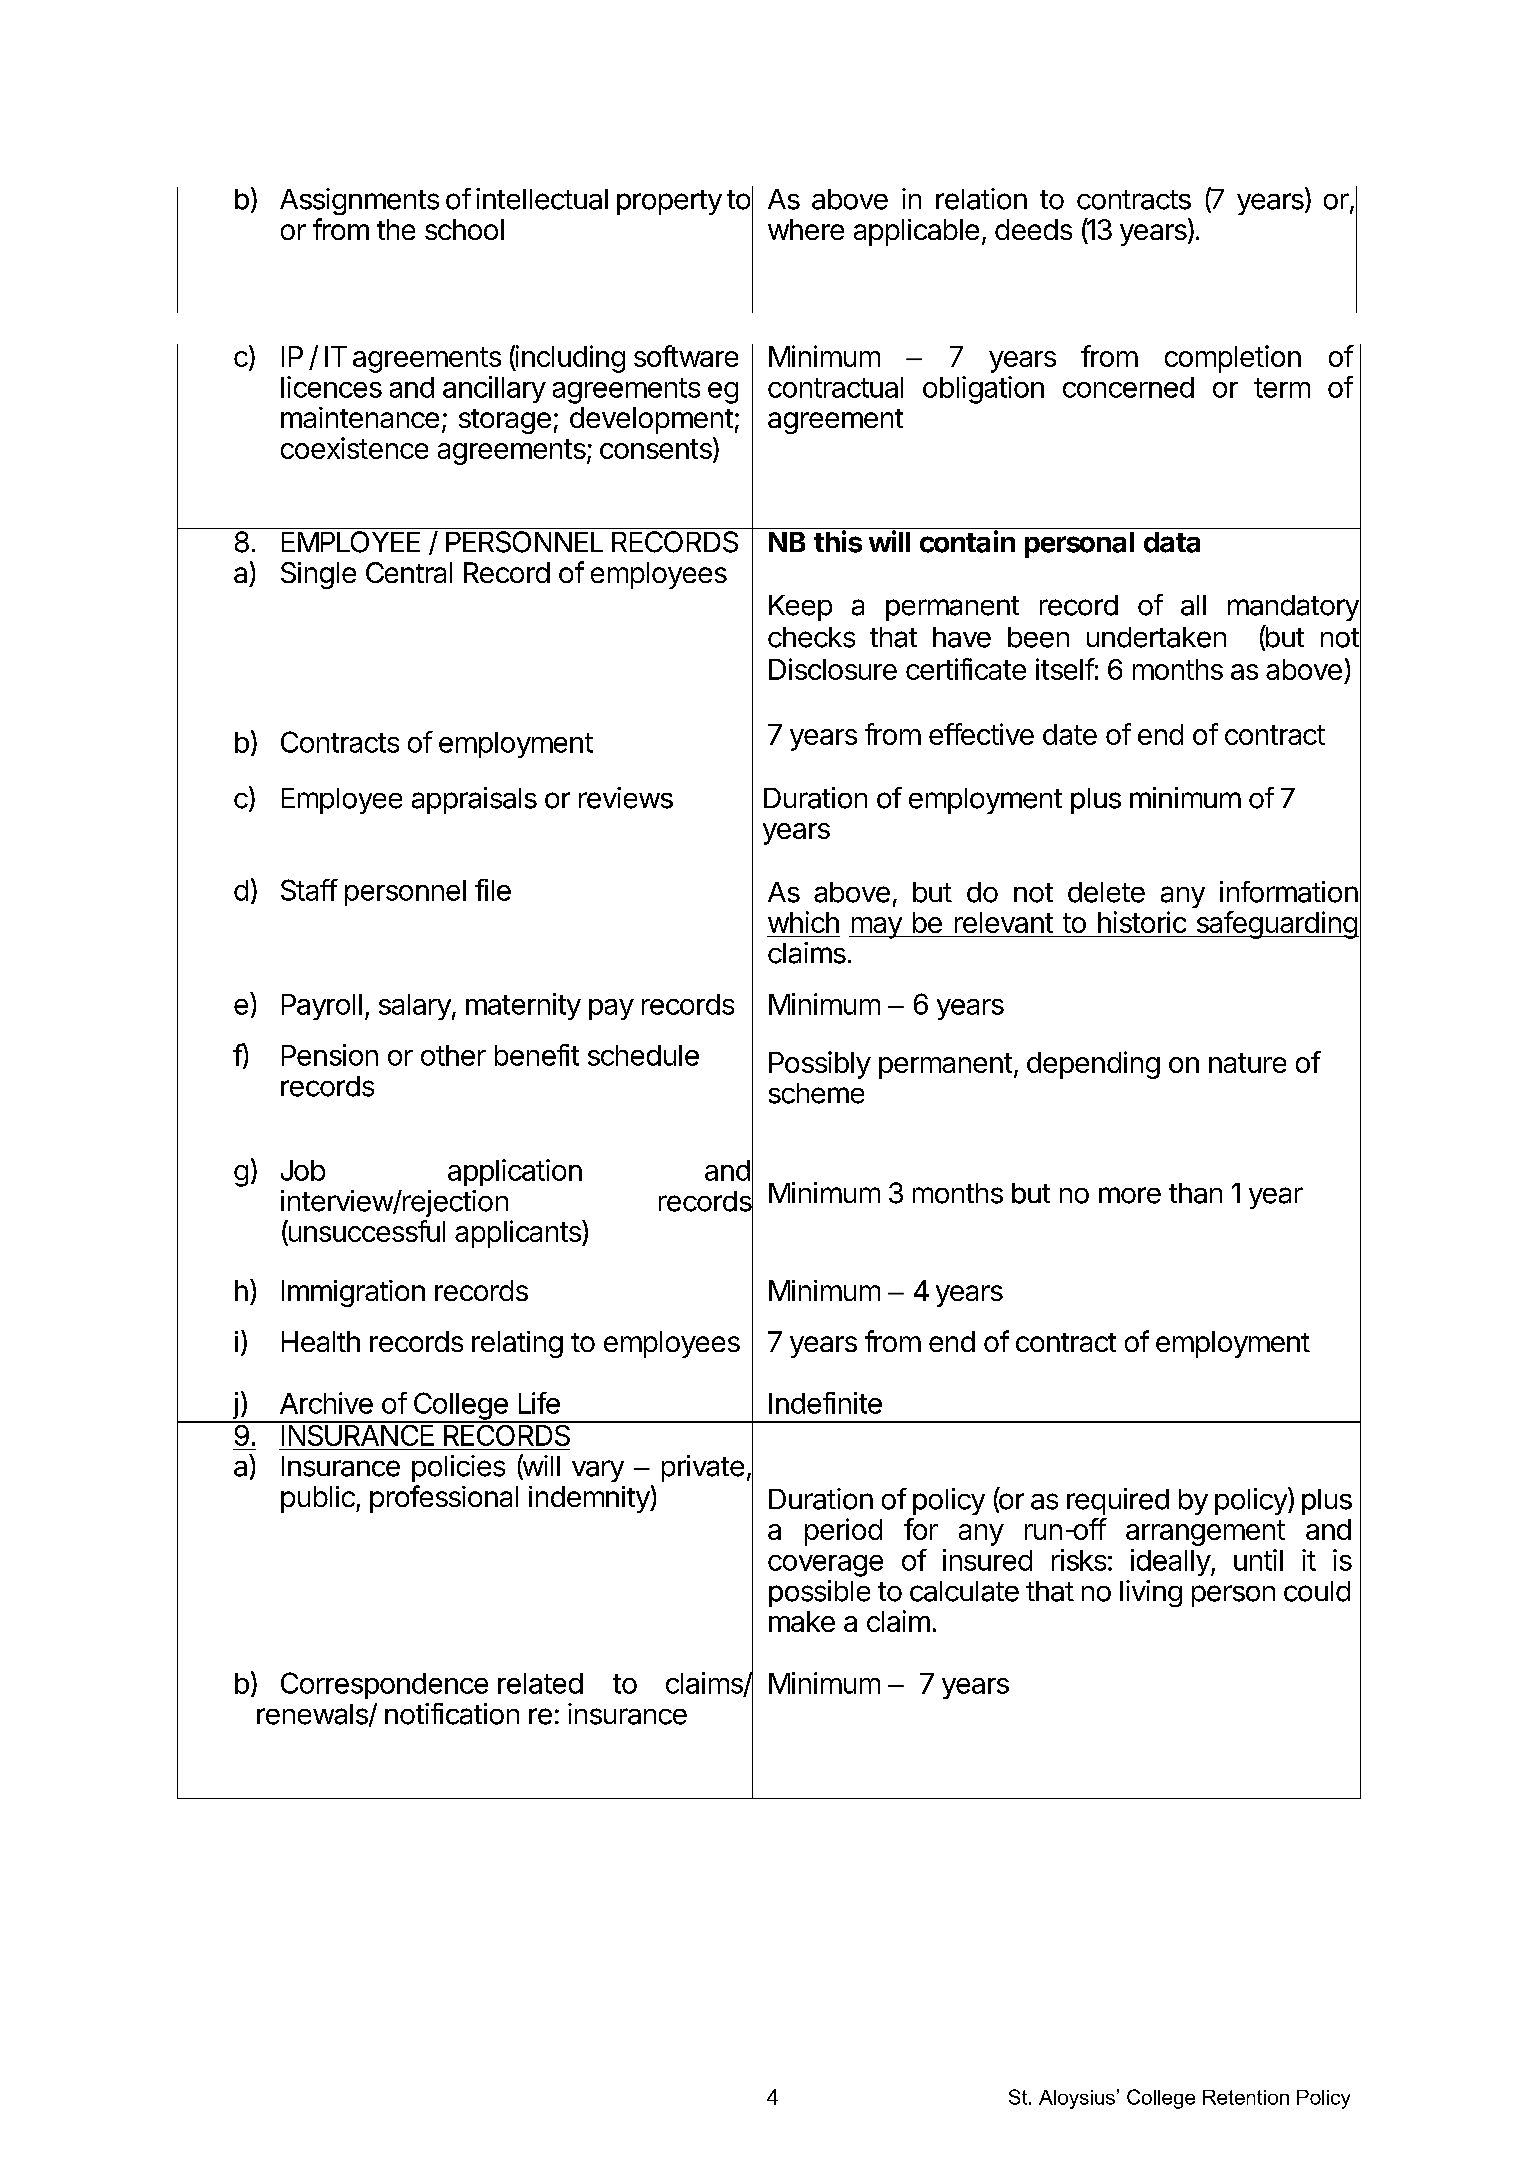  I want to click on school, so click(464, 229).
